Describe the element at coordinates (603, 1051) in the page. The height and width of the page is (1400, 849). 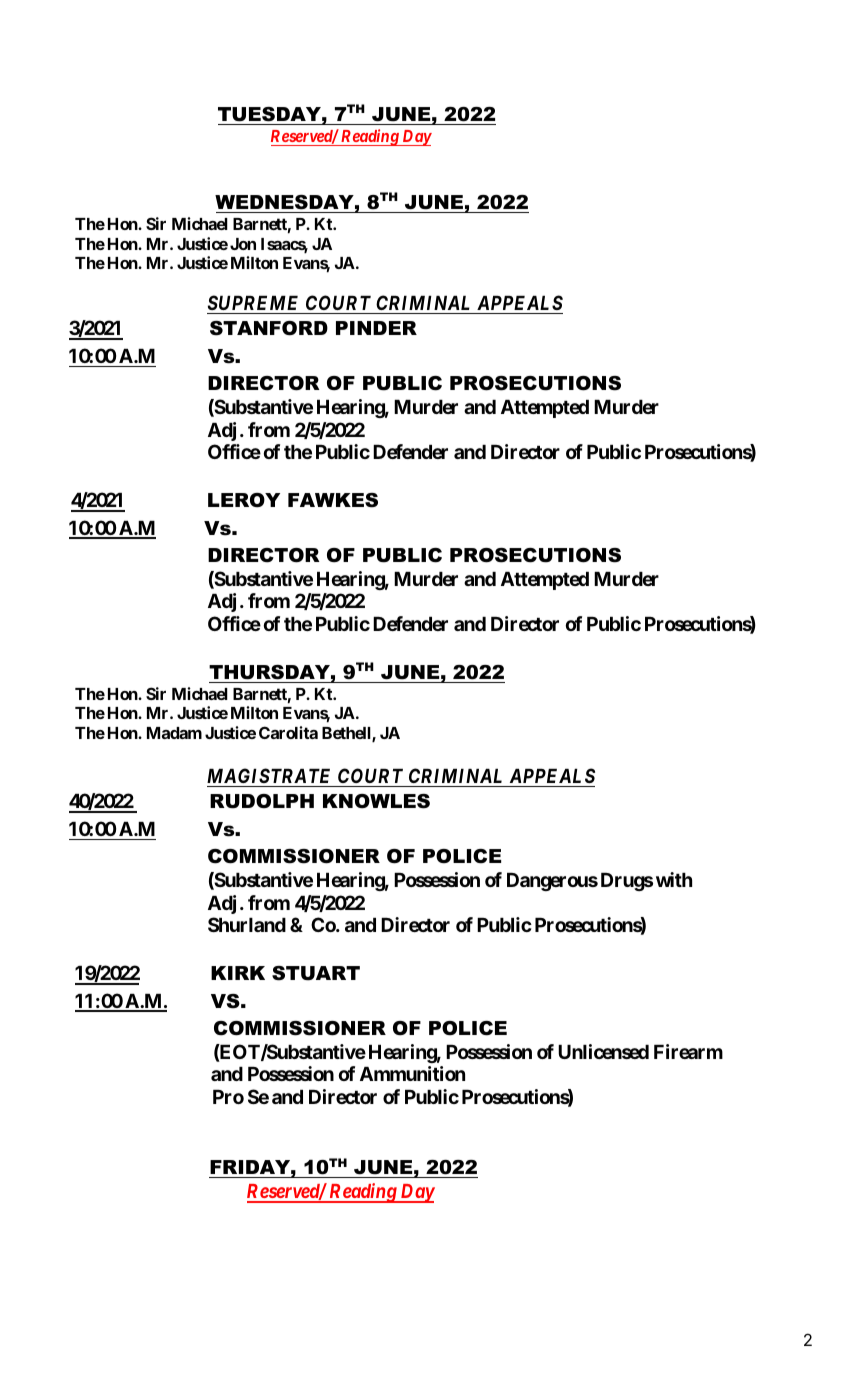
I see `Unlicensed` at that location.
